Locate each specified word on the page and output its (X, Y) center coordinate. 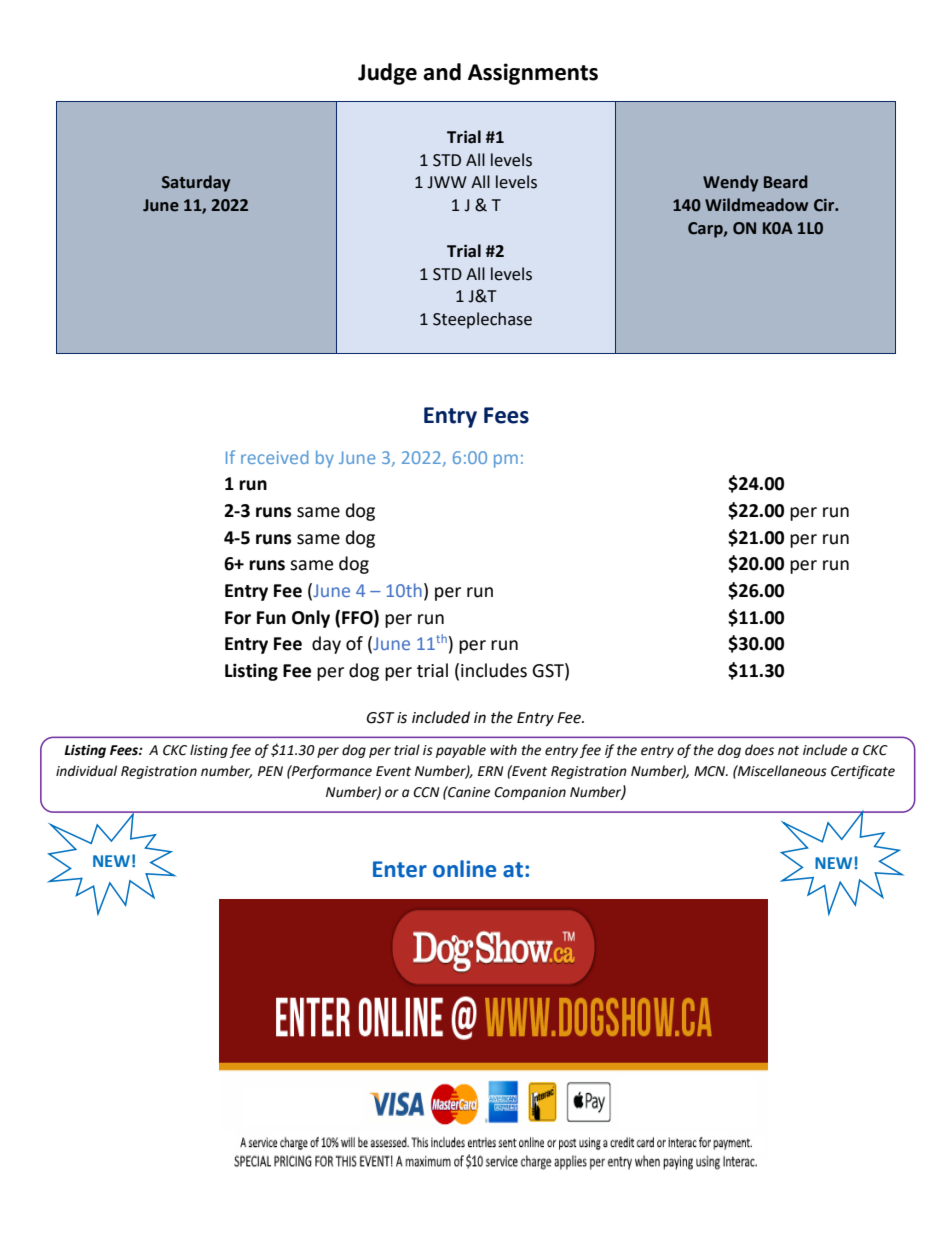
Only (311, 619)
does (759, 750)
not (788, 751)
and (442, 72)
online (464, 869)
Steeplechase (482, 320)
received (274, 457)
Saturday (196, 183)
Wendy (730, 183)
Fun (271, 618)
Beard (786, 182)
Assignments (533, 74)
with (503, 750)
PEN (270, 771)
